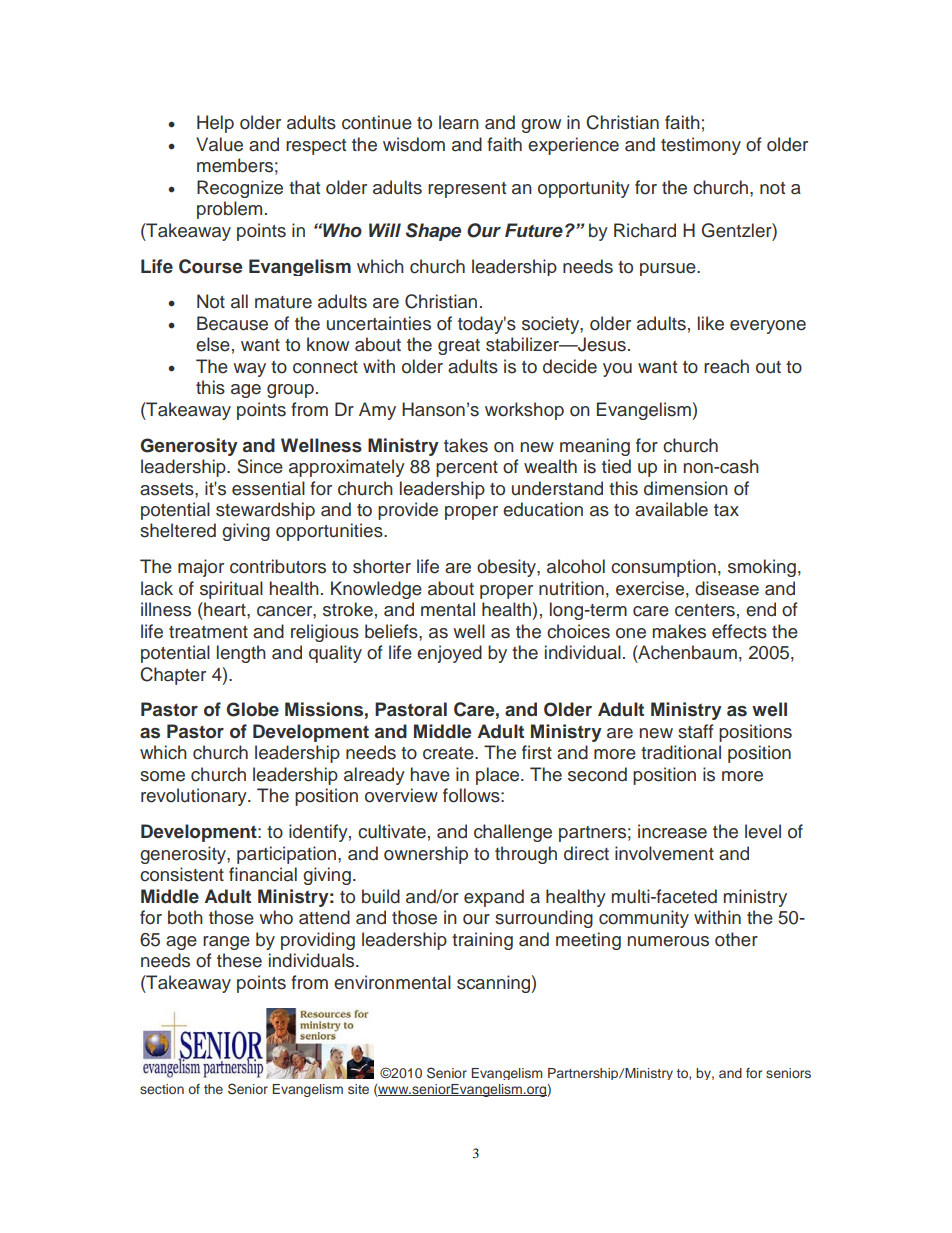 This screenshot has width=952, height=1233. I want to click on great, so click(459, 347).
